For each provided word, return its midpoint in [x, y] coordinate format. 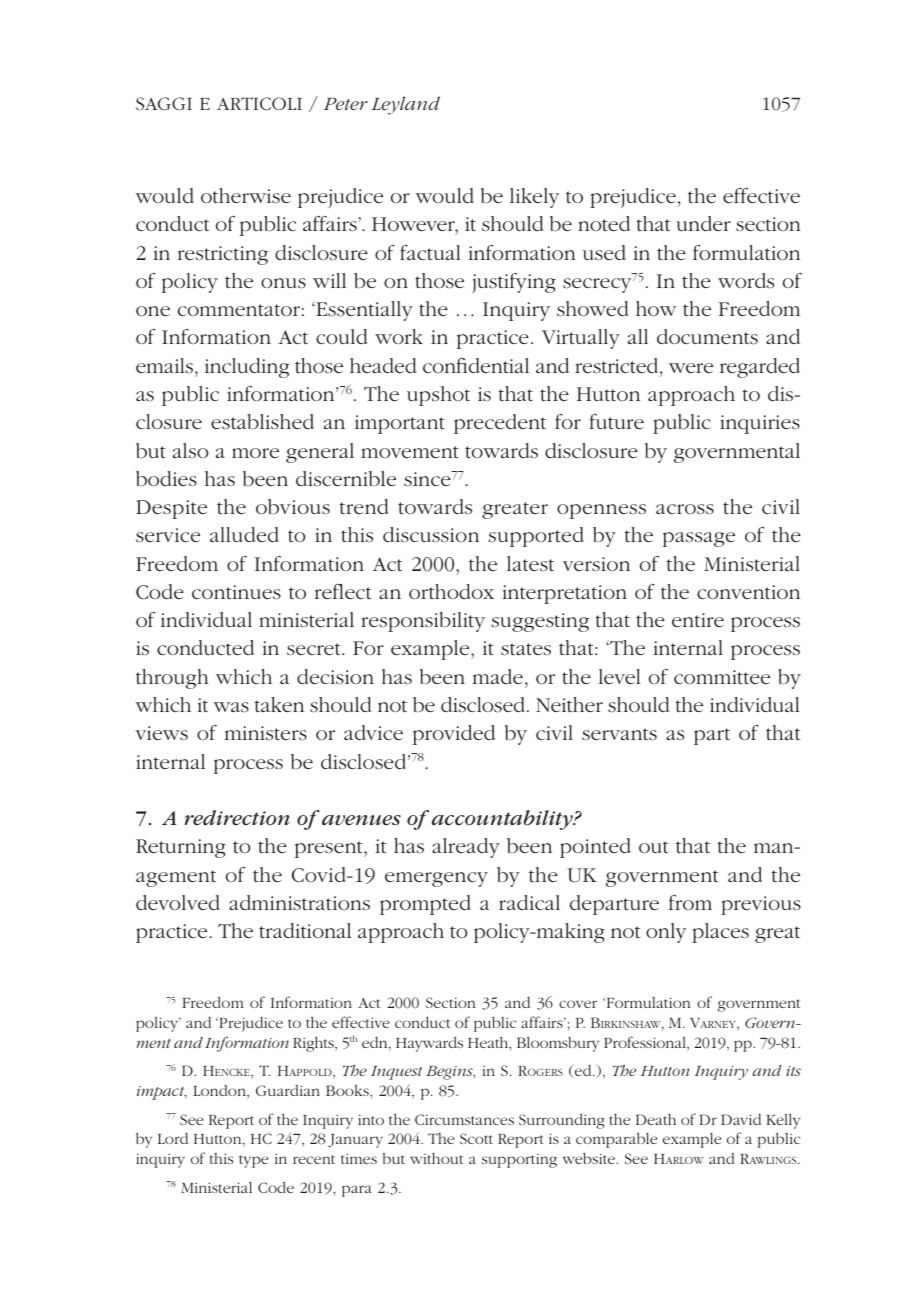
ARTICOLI [259, 103]
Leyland [406, 105]
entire [698, 620]
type [253, 1161]
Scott [476, 1138]
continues [236, 592]
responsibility [423, 622]
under [703, 223]
